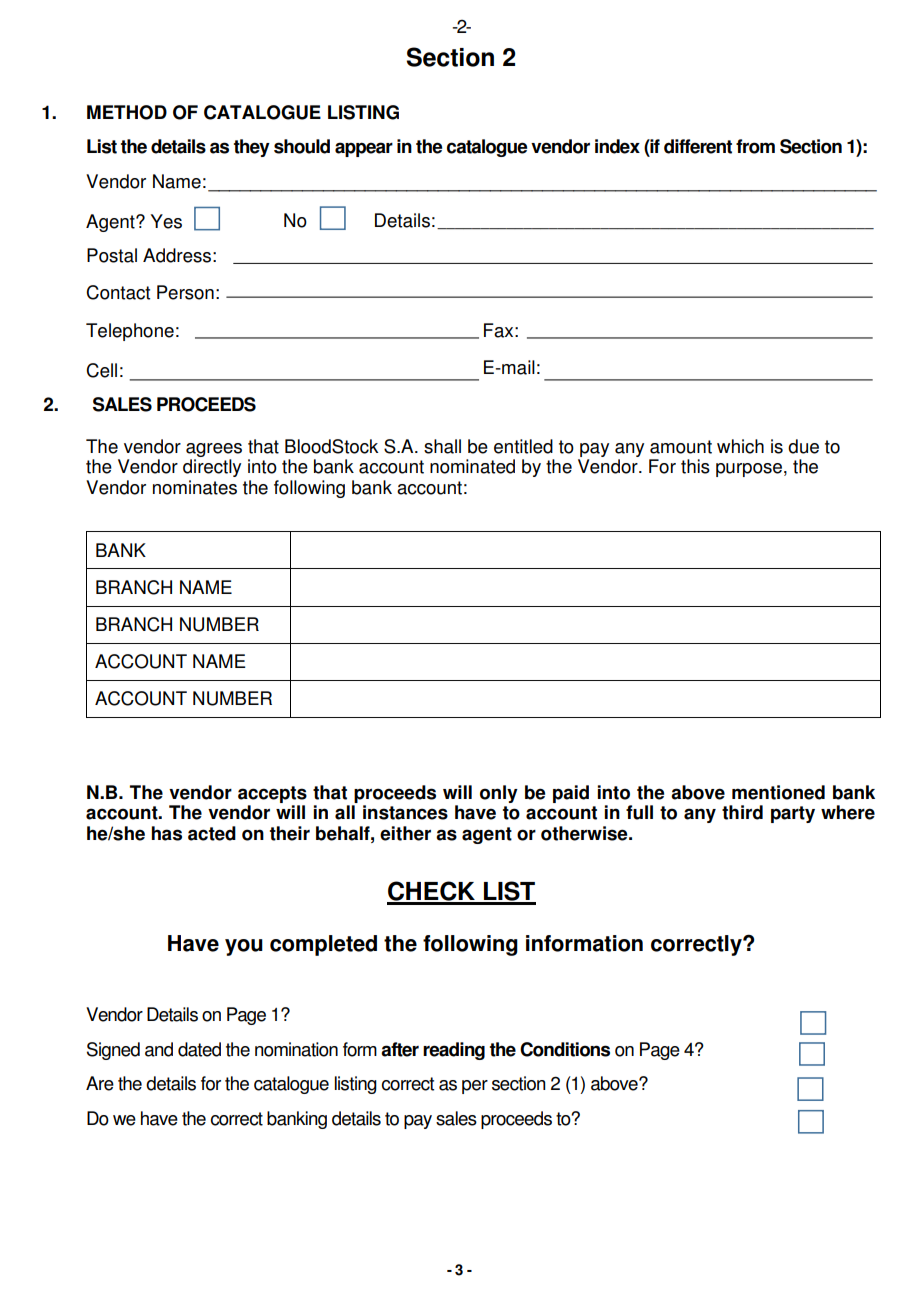  Describe the element at coordinates (252, 148) in the image. I see `they` at that location.
